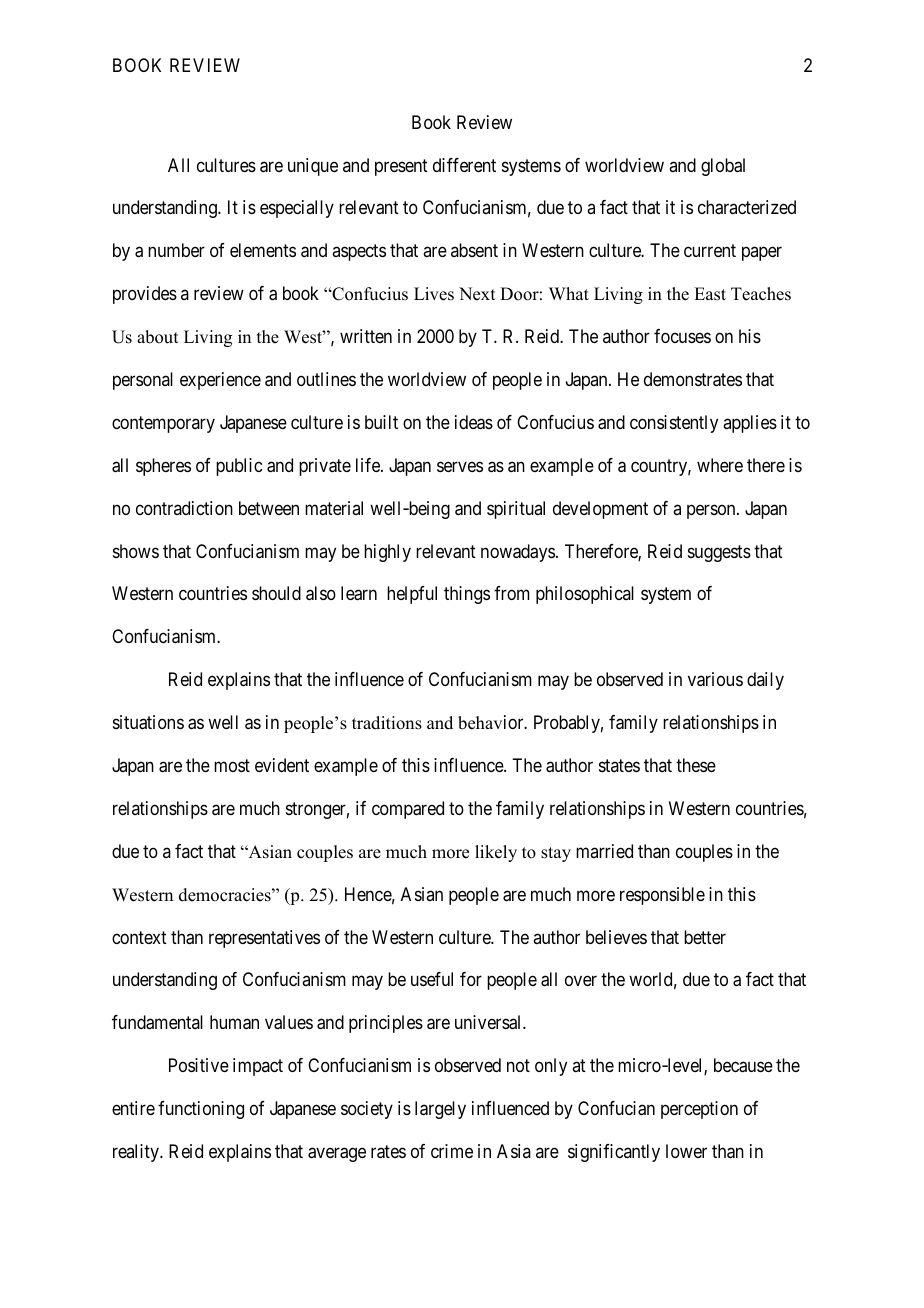  What do you see at coordinates (176, 250) in the screenshot?
I see `number` at bounding box center [176, 250].
